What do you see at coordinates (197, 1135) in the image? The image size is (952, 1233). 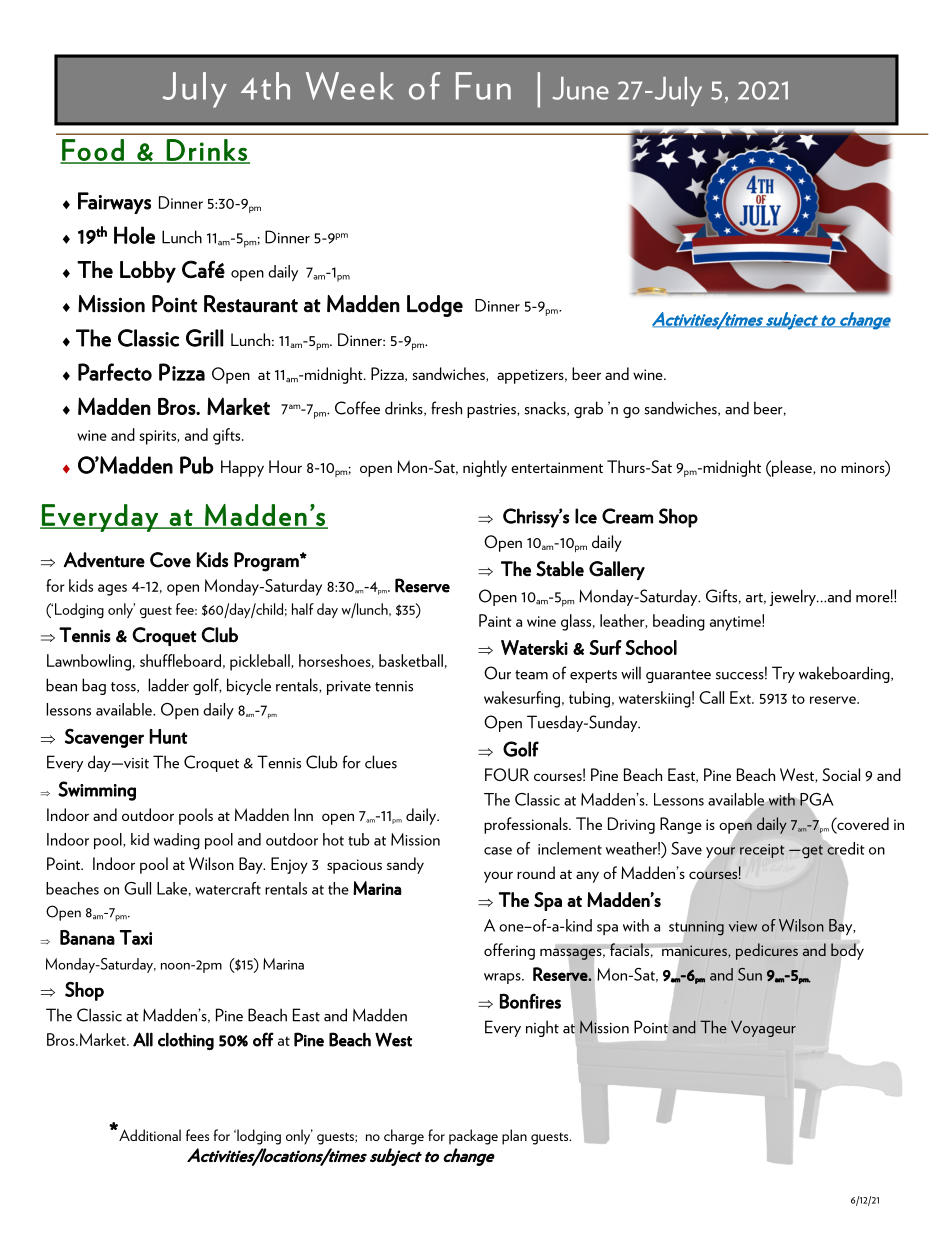 I see `fees` at bounding box center [197, 1135].
